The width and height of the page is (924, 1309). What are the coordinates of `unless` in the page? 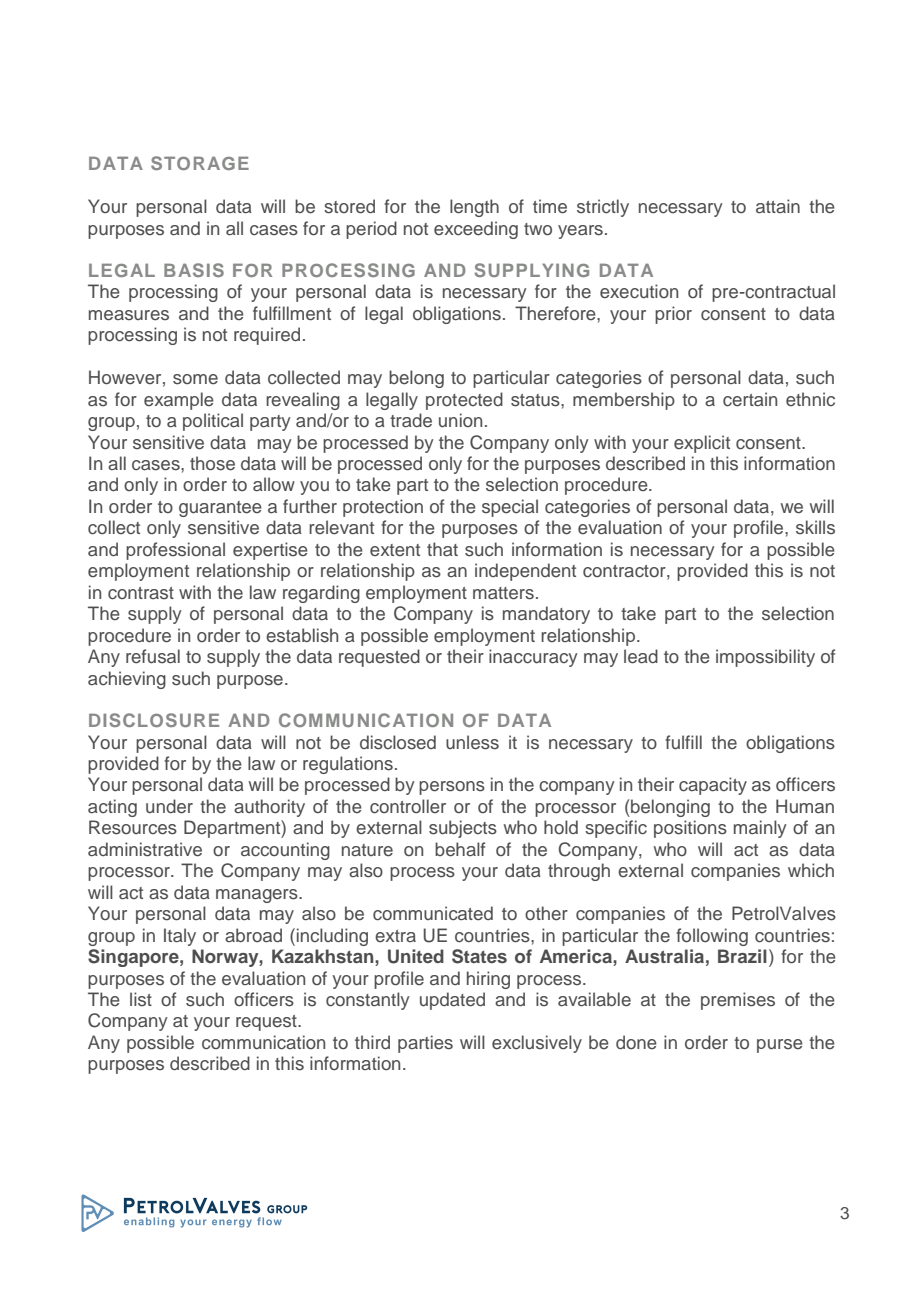 It's located at (472, 742).
